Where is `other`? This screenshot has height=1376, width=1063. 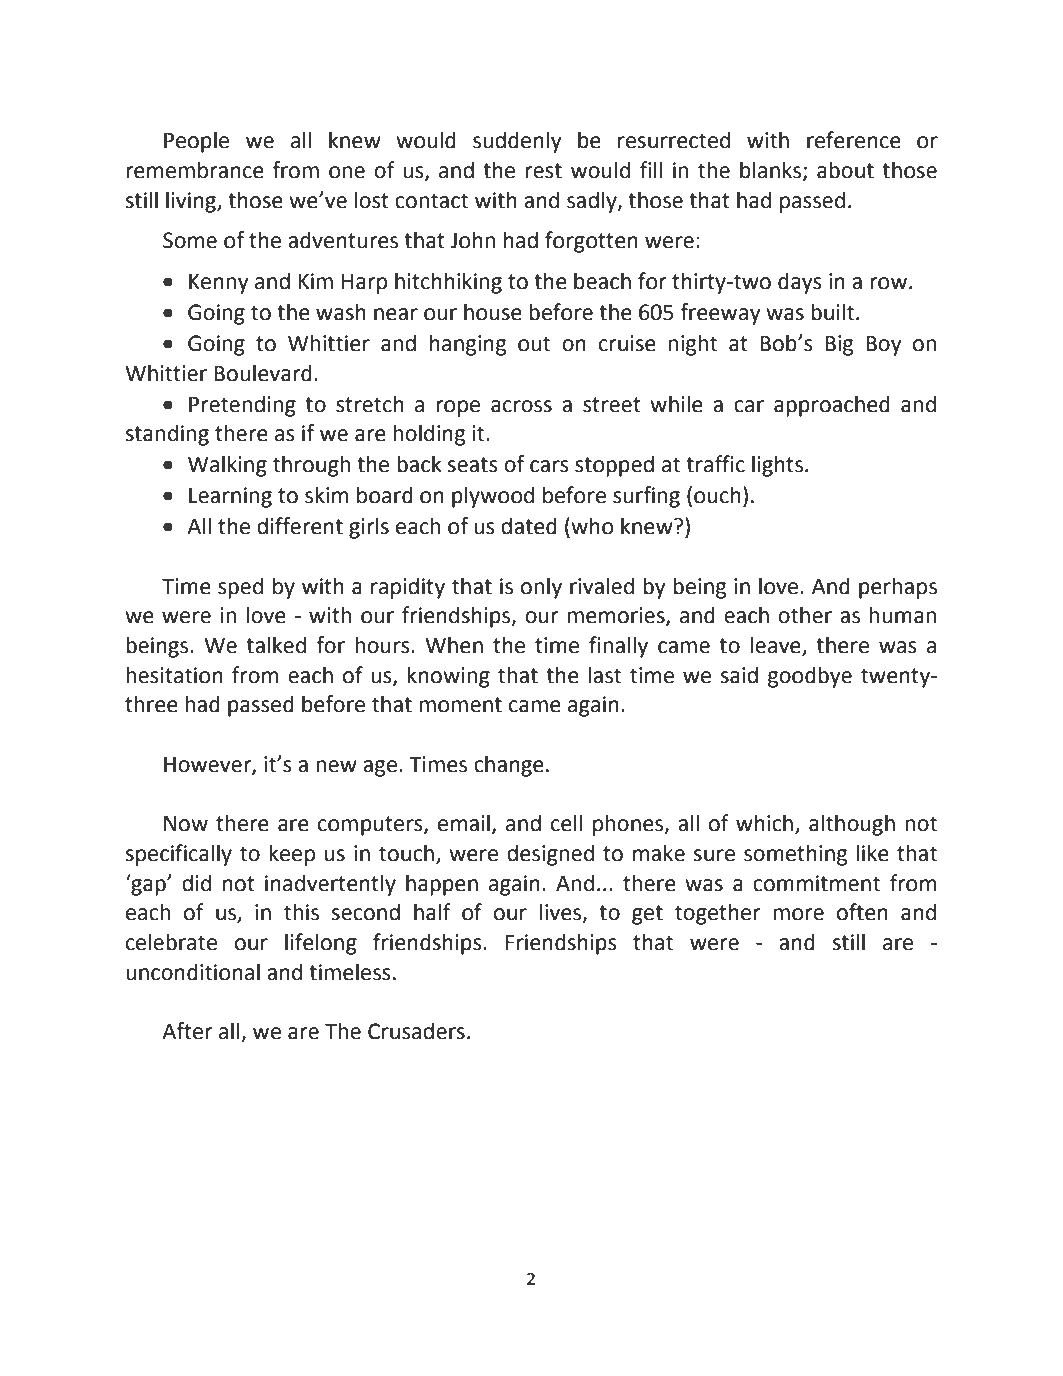 other is located at coordinates (805, 615).
